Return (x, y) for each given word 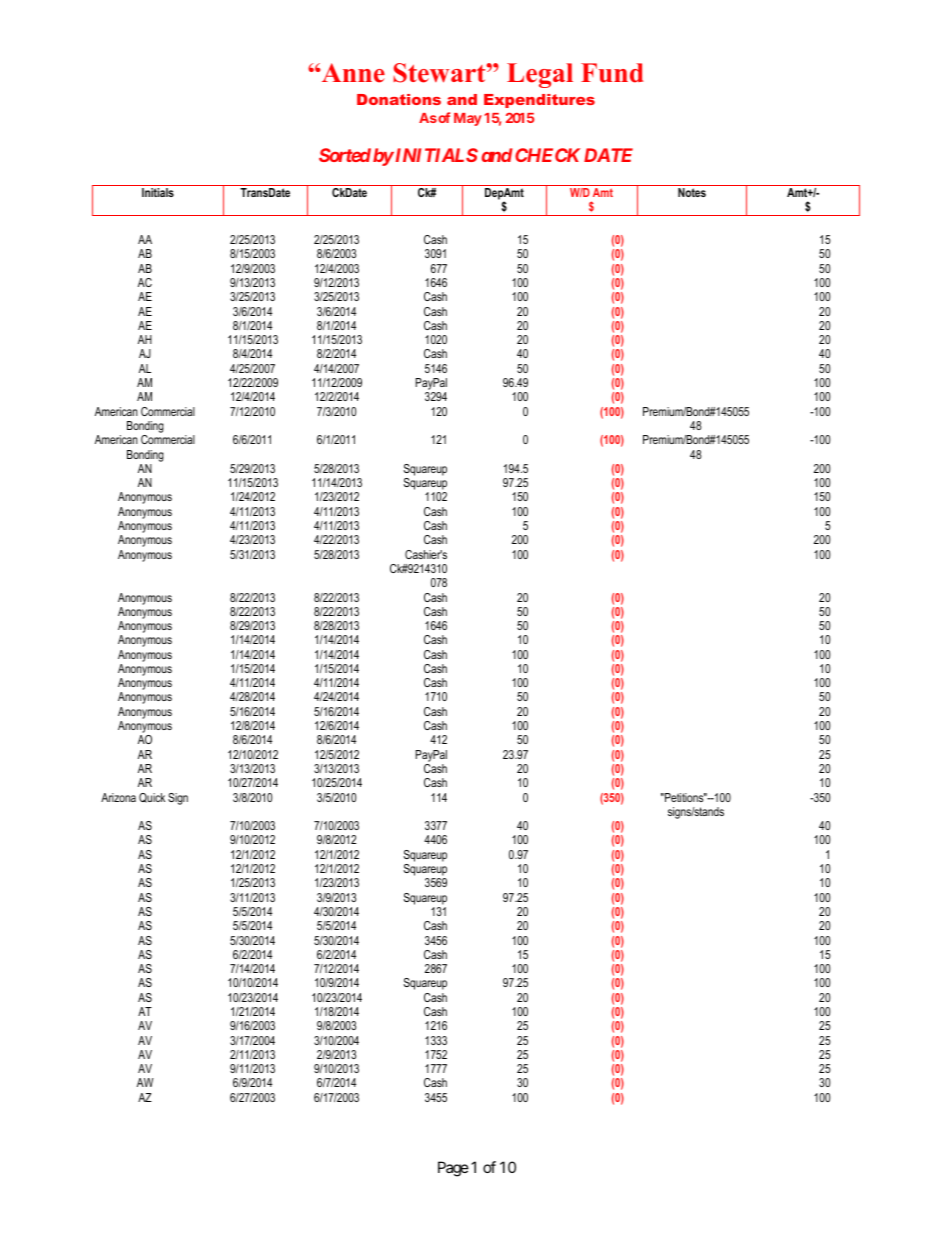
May (468, 119)
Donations (399, 99)
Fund (612, 73)
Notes (692, 192)
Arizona (118, 797)
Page (453, 1169)
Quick (152, 798)
